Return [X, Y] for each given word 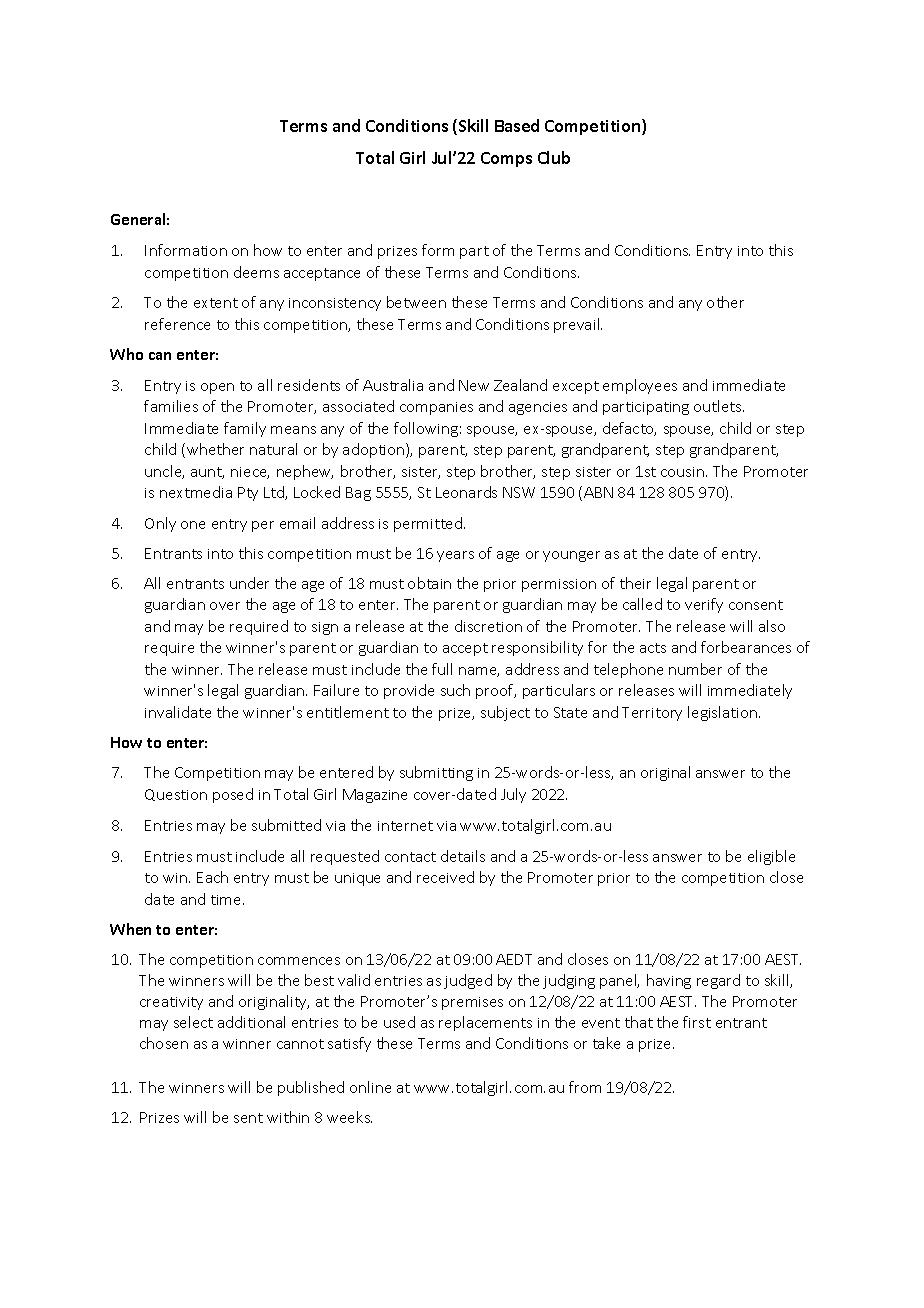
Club [554, 157]
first [697, 1022]
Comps [506, 159]
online [370, 1087]
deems [256, 272]
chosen [164, 1043]
